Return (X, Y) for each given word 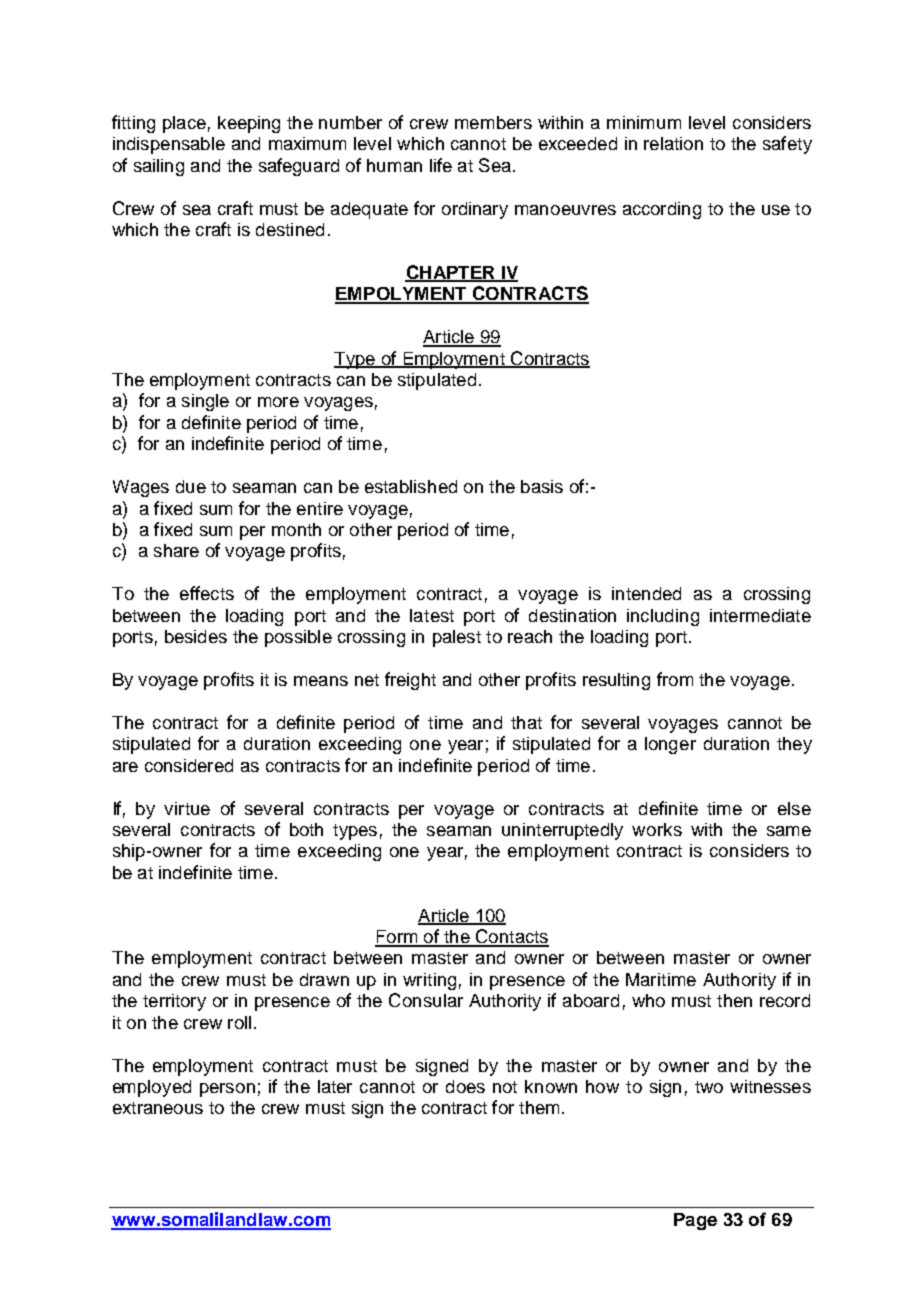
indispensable (169, 145)
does (465, 1086)
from (675, 679)
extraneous (158, 1108)
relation (673, 143)
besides (196, 636)
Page (695, 1221)
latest (432, 615)
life (441, 165)
